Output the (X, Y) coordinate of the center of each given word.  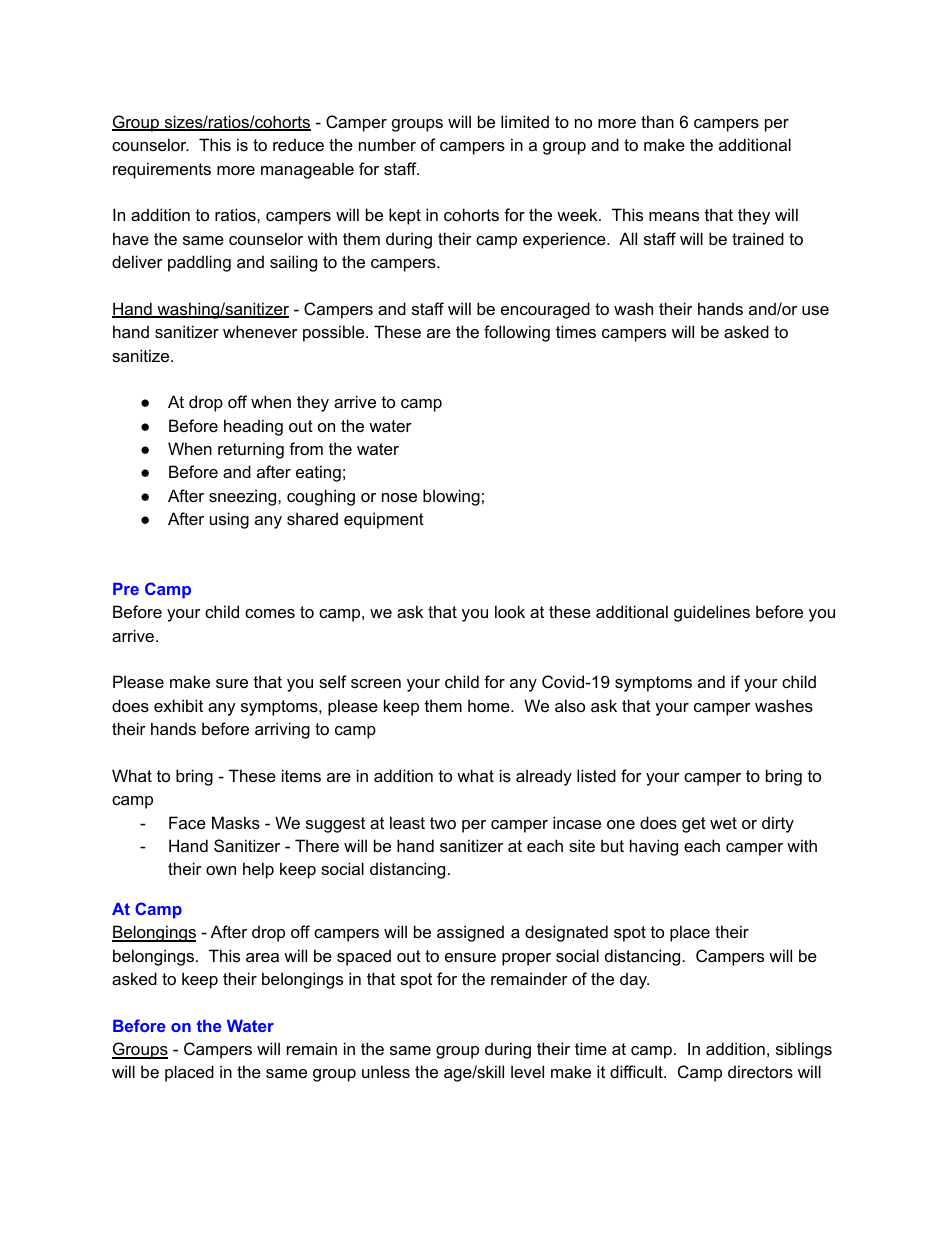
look (510, 611)
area (262, 957)
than (657, 121)
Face (187, 822)
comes (270, 613)
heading (253, 427)
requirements (162, 170)
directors (760, 1071)
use (815, 310)
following (517, 333)
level (527, 1071)
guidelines (712, 613)
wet (723, 823)
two (443, 823)
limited (525, 121)
